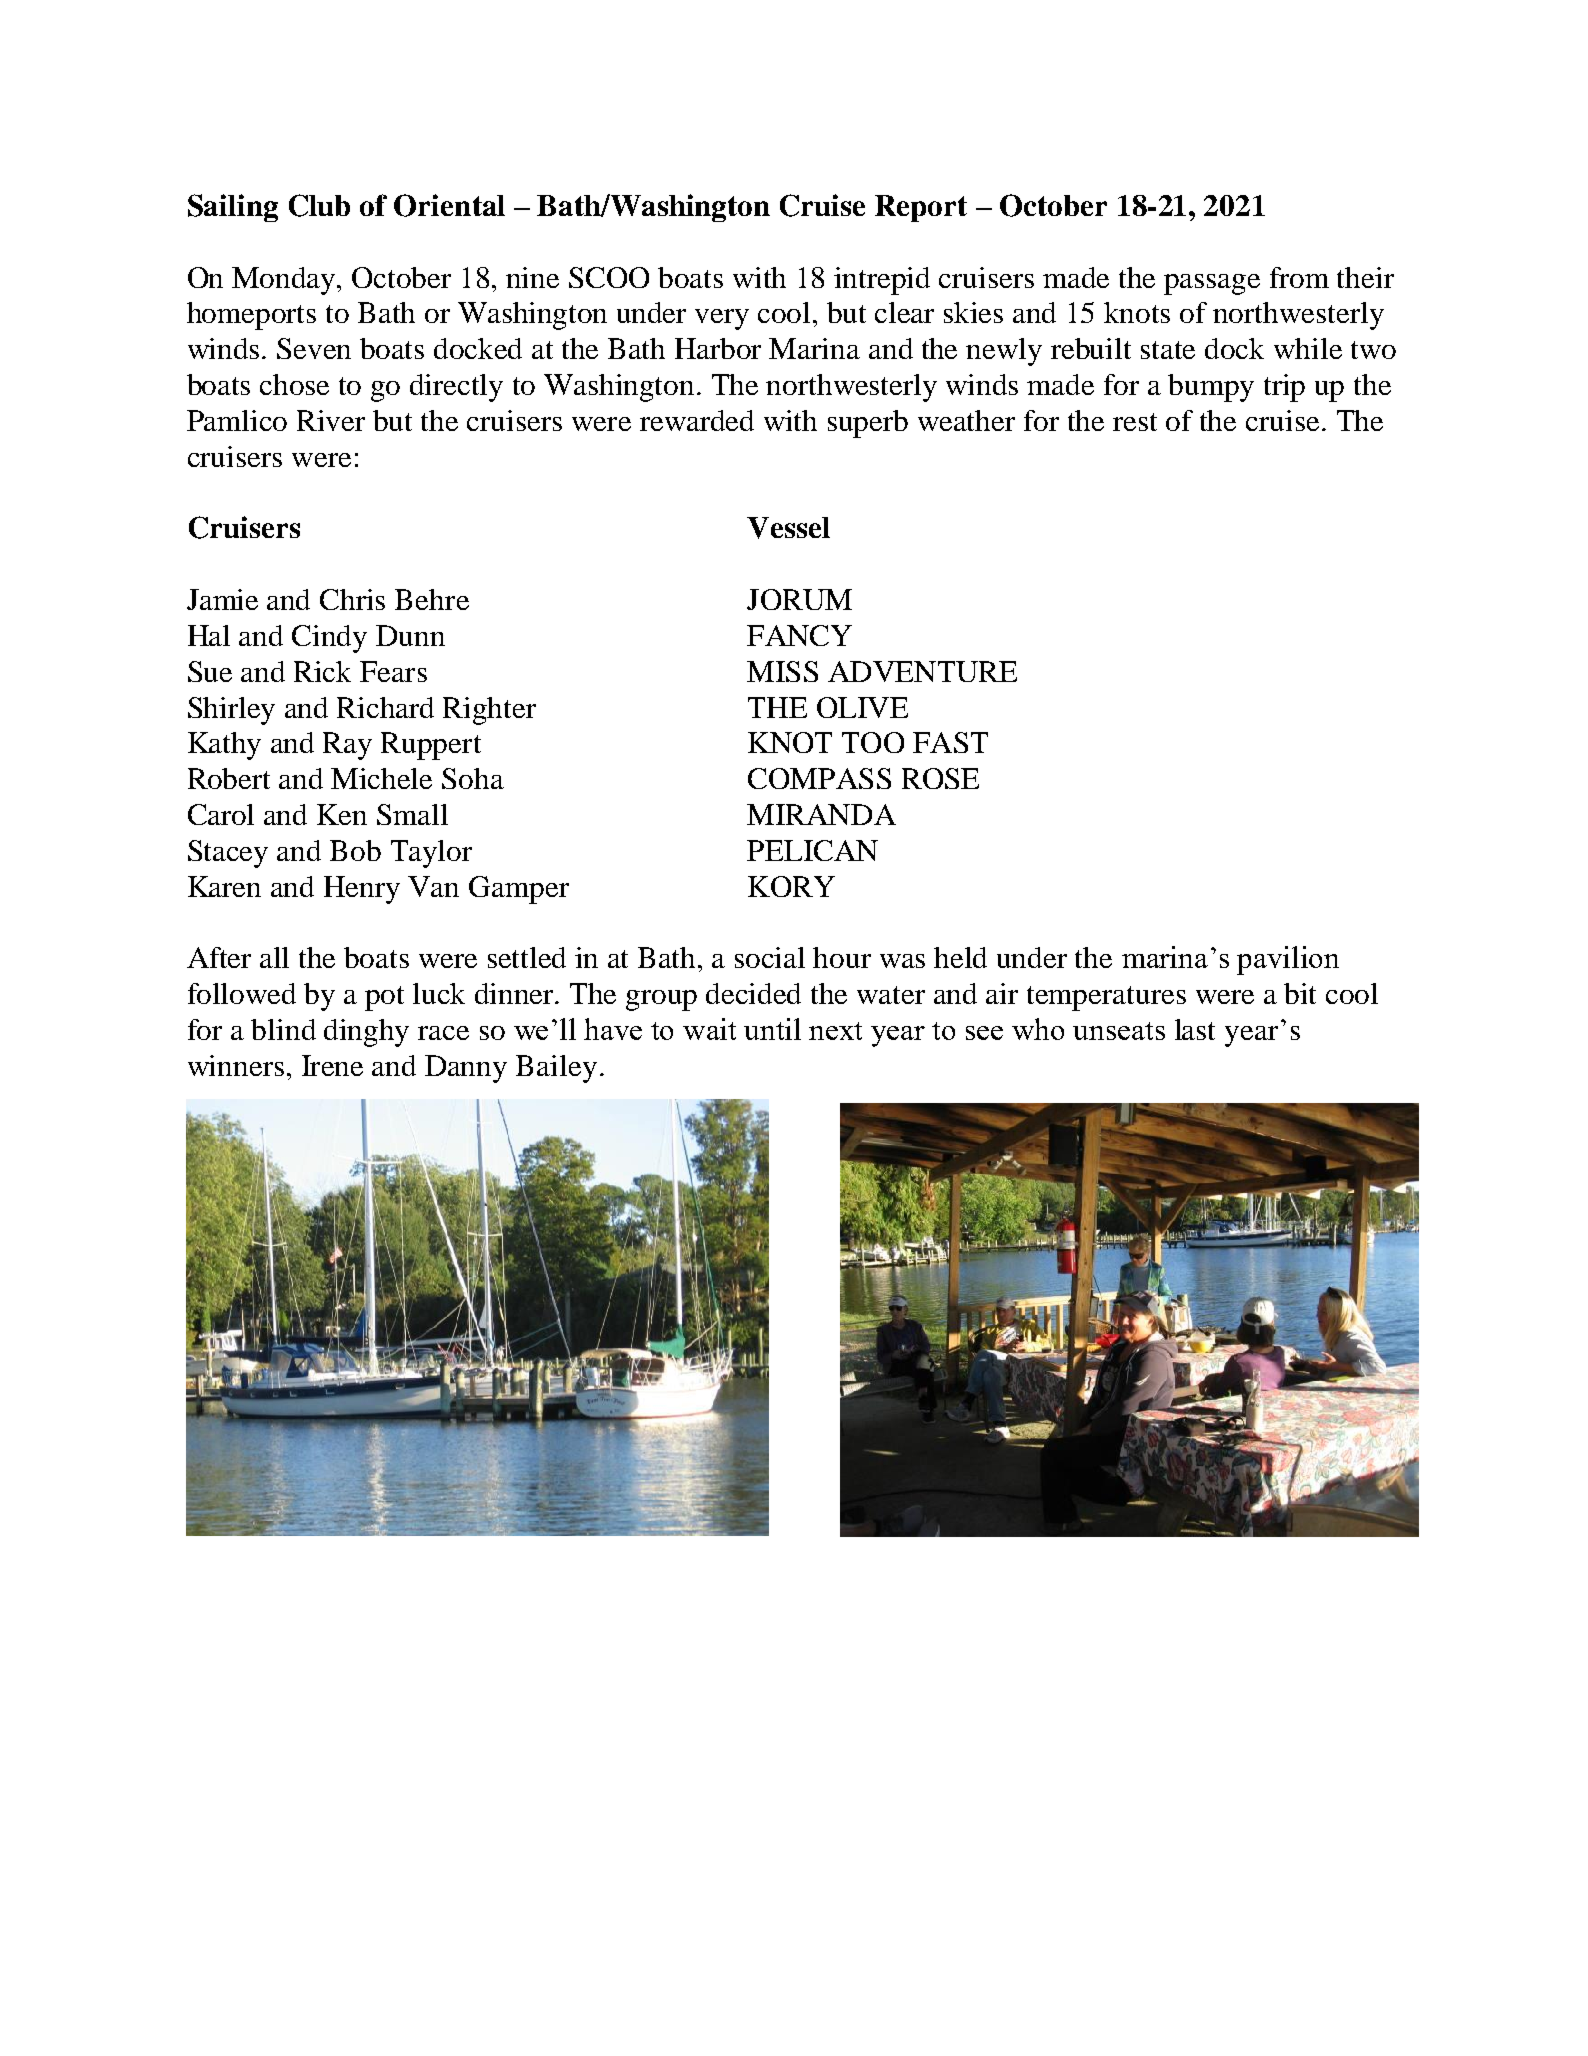 Image resolution: width=1588 pixels, height=2056 pixels. Describe the element at coordinates (1299, 277) in the screenshot. I see `from` at that location.
